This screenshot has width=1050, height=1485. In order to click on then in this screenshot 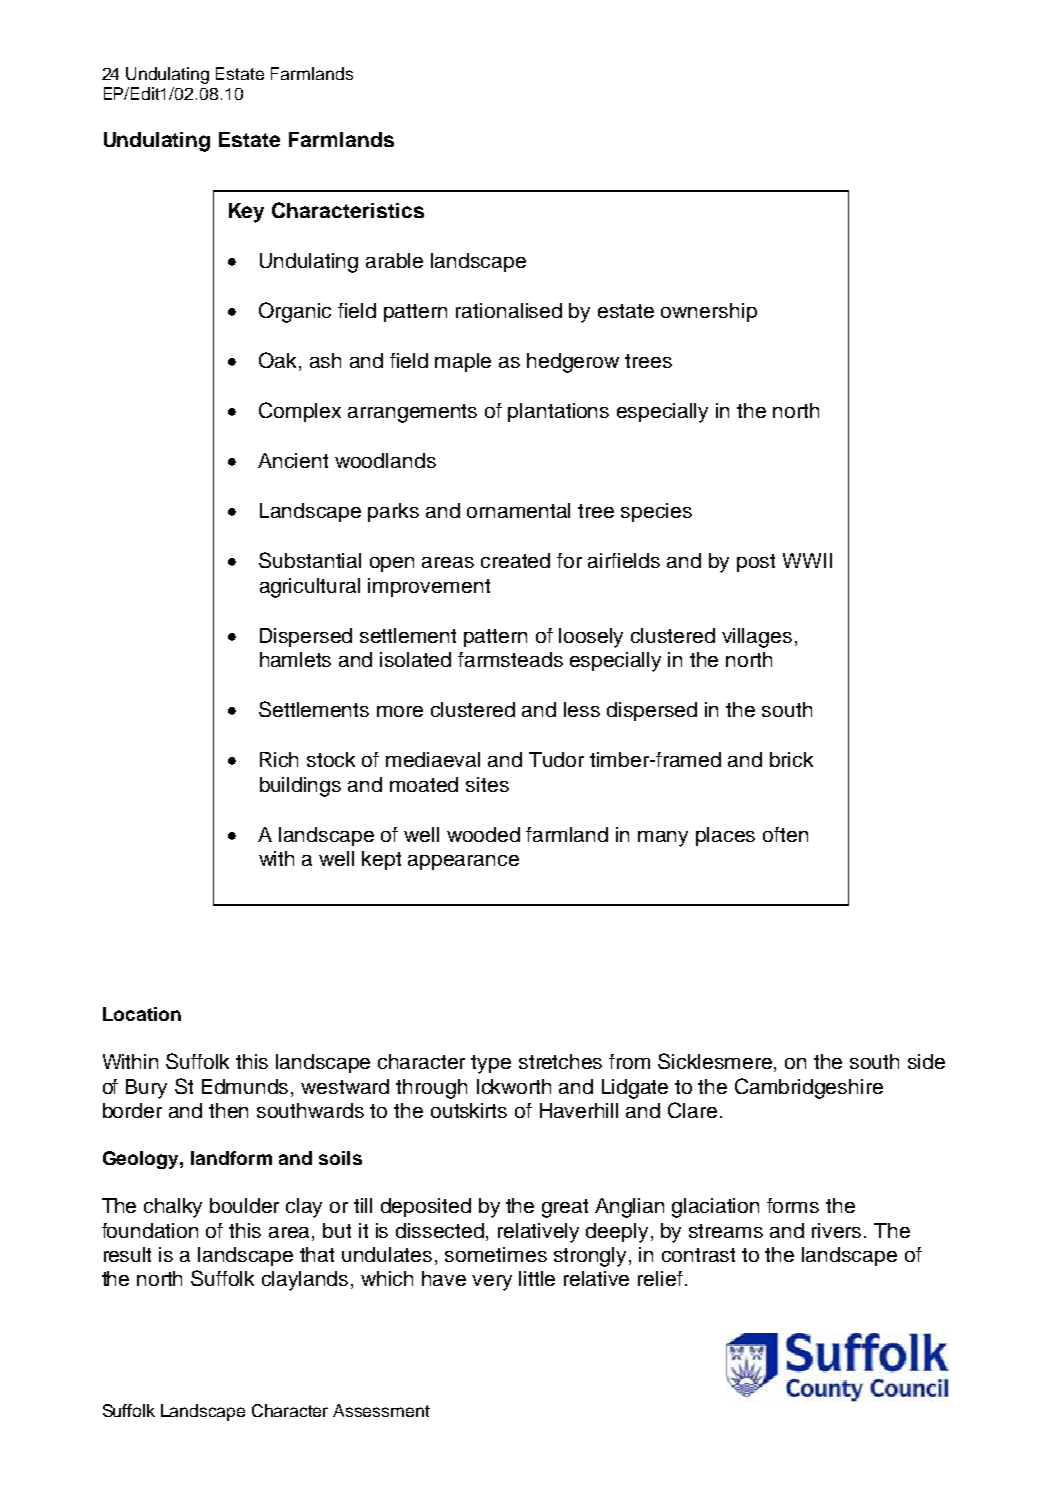, I will do `click(228, 1110)`.
